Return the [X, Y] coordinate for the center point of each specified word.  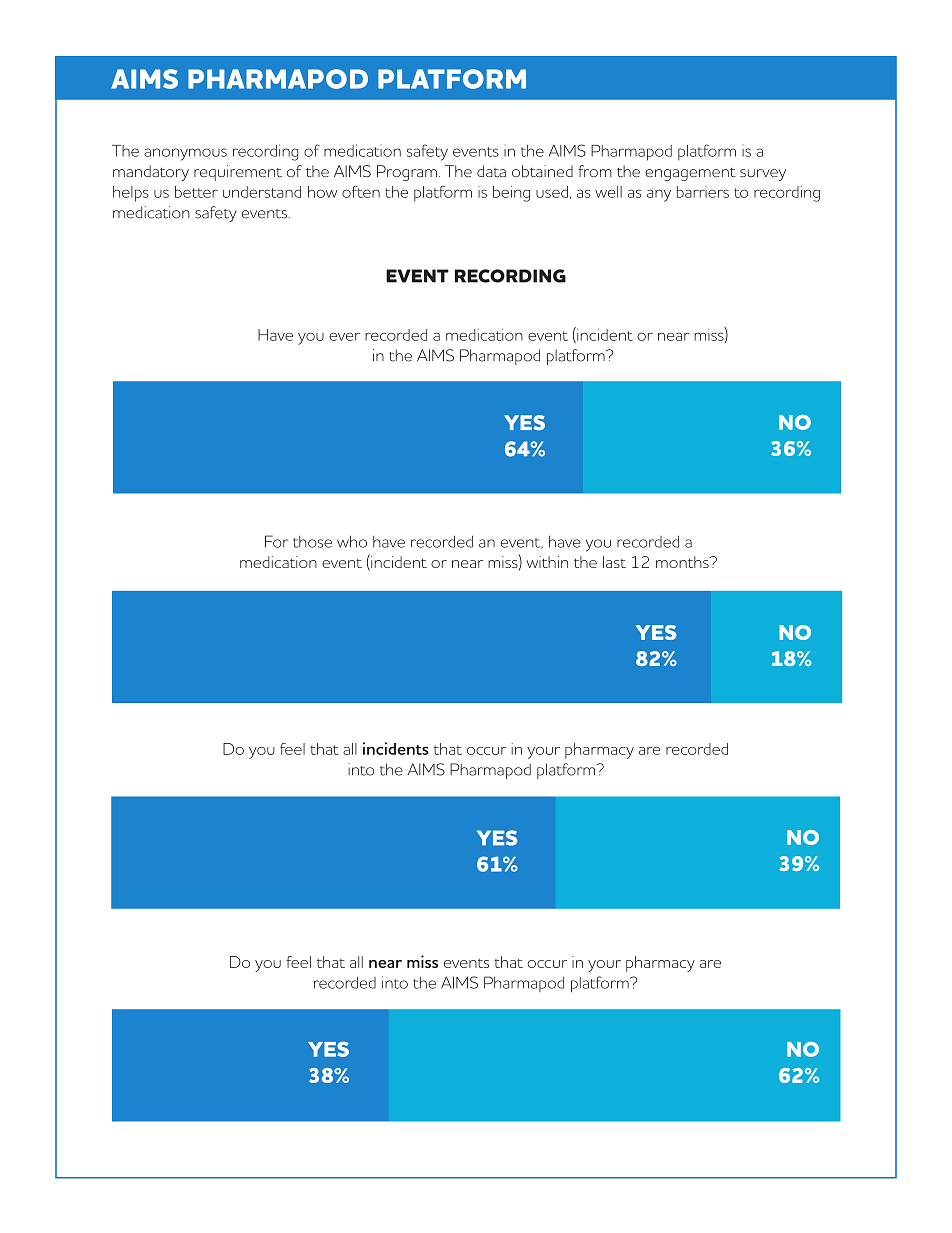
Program [407, 173]
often [361, 192]
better [196, 192]
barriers [703, 192]
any [659, 195]
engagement [691, 174]
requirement [238, 173]
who [352, 542]
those [312, 542]
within [547, 562]
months [683, 562]
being [511, 193]
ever [344, 337]
